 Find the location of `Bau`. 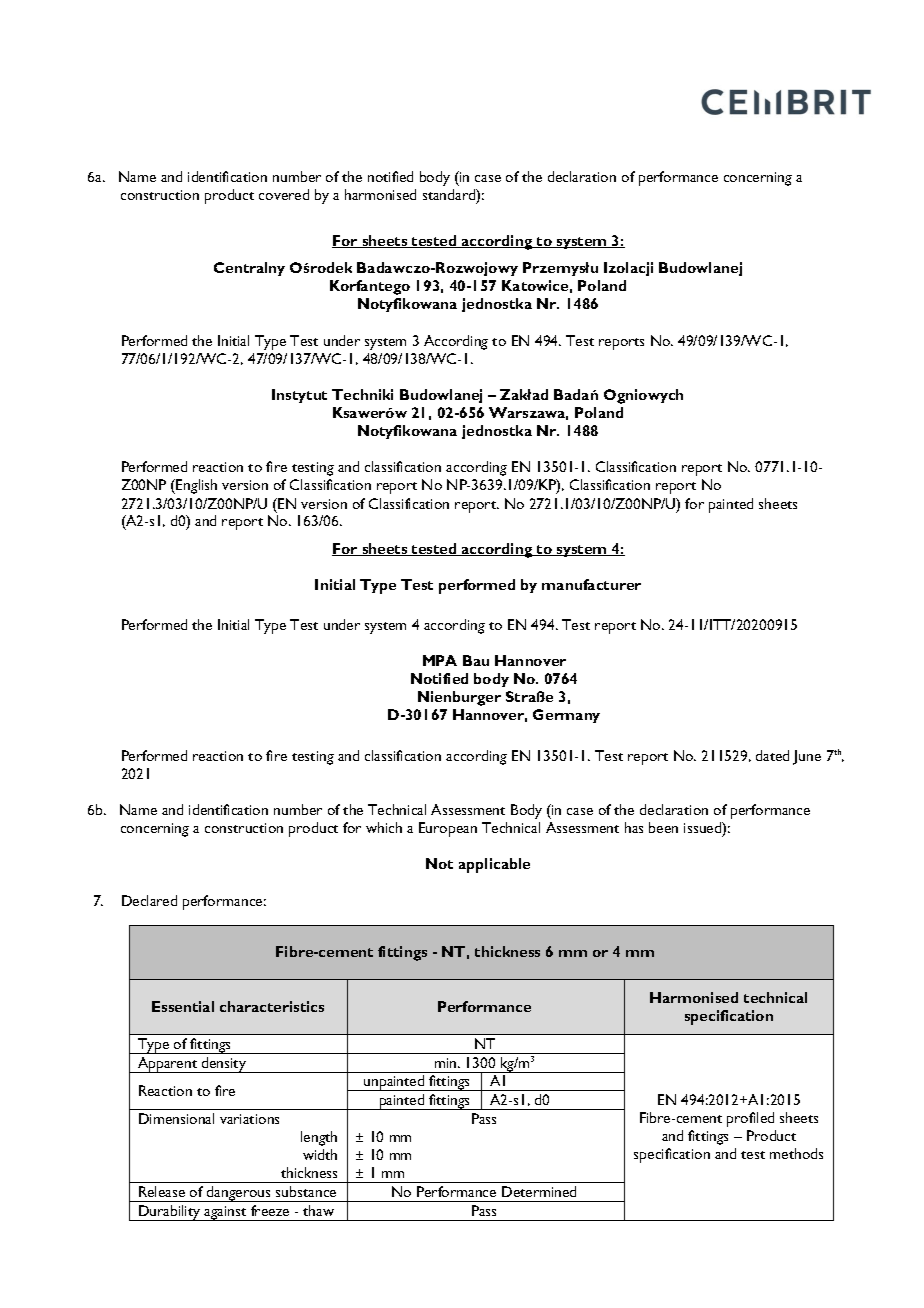

Bau is located at coordinates (476, 660).
